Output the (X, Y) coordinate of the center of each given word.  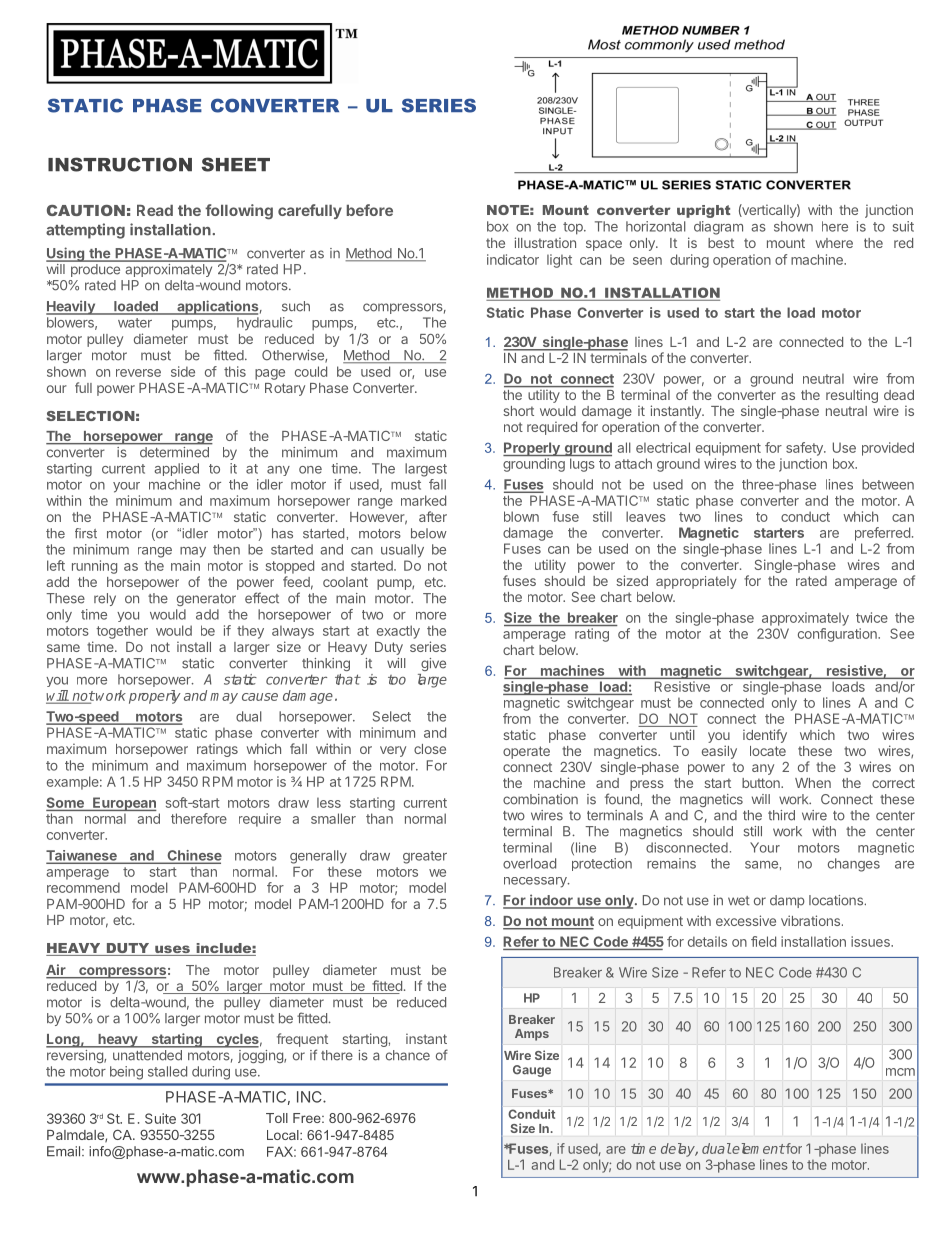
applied (176, 469)
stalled (167, 1071)
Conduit (532, 1114)
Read (155, 210)
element (758, 1148)
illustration (545, 242)
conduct (805, 516)
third (781, 815)
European (124, 804)
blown (521, 516)
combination (540, 799)
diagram (718, 228)
